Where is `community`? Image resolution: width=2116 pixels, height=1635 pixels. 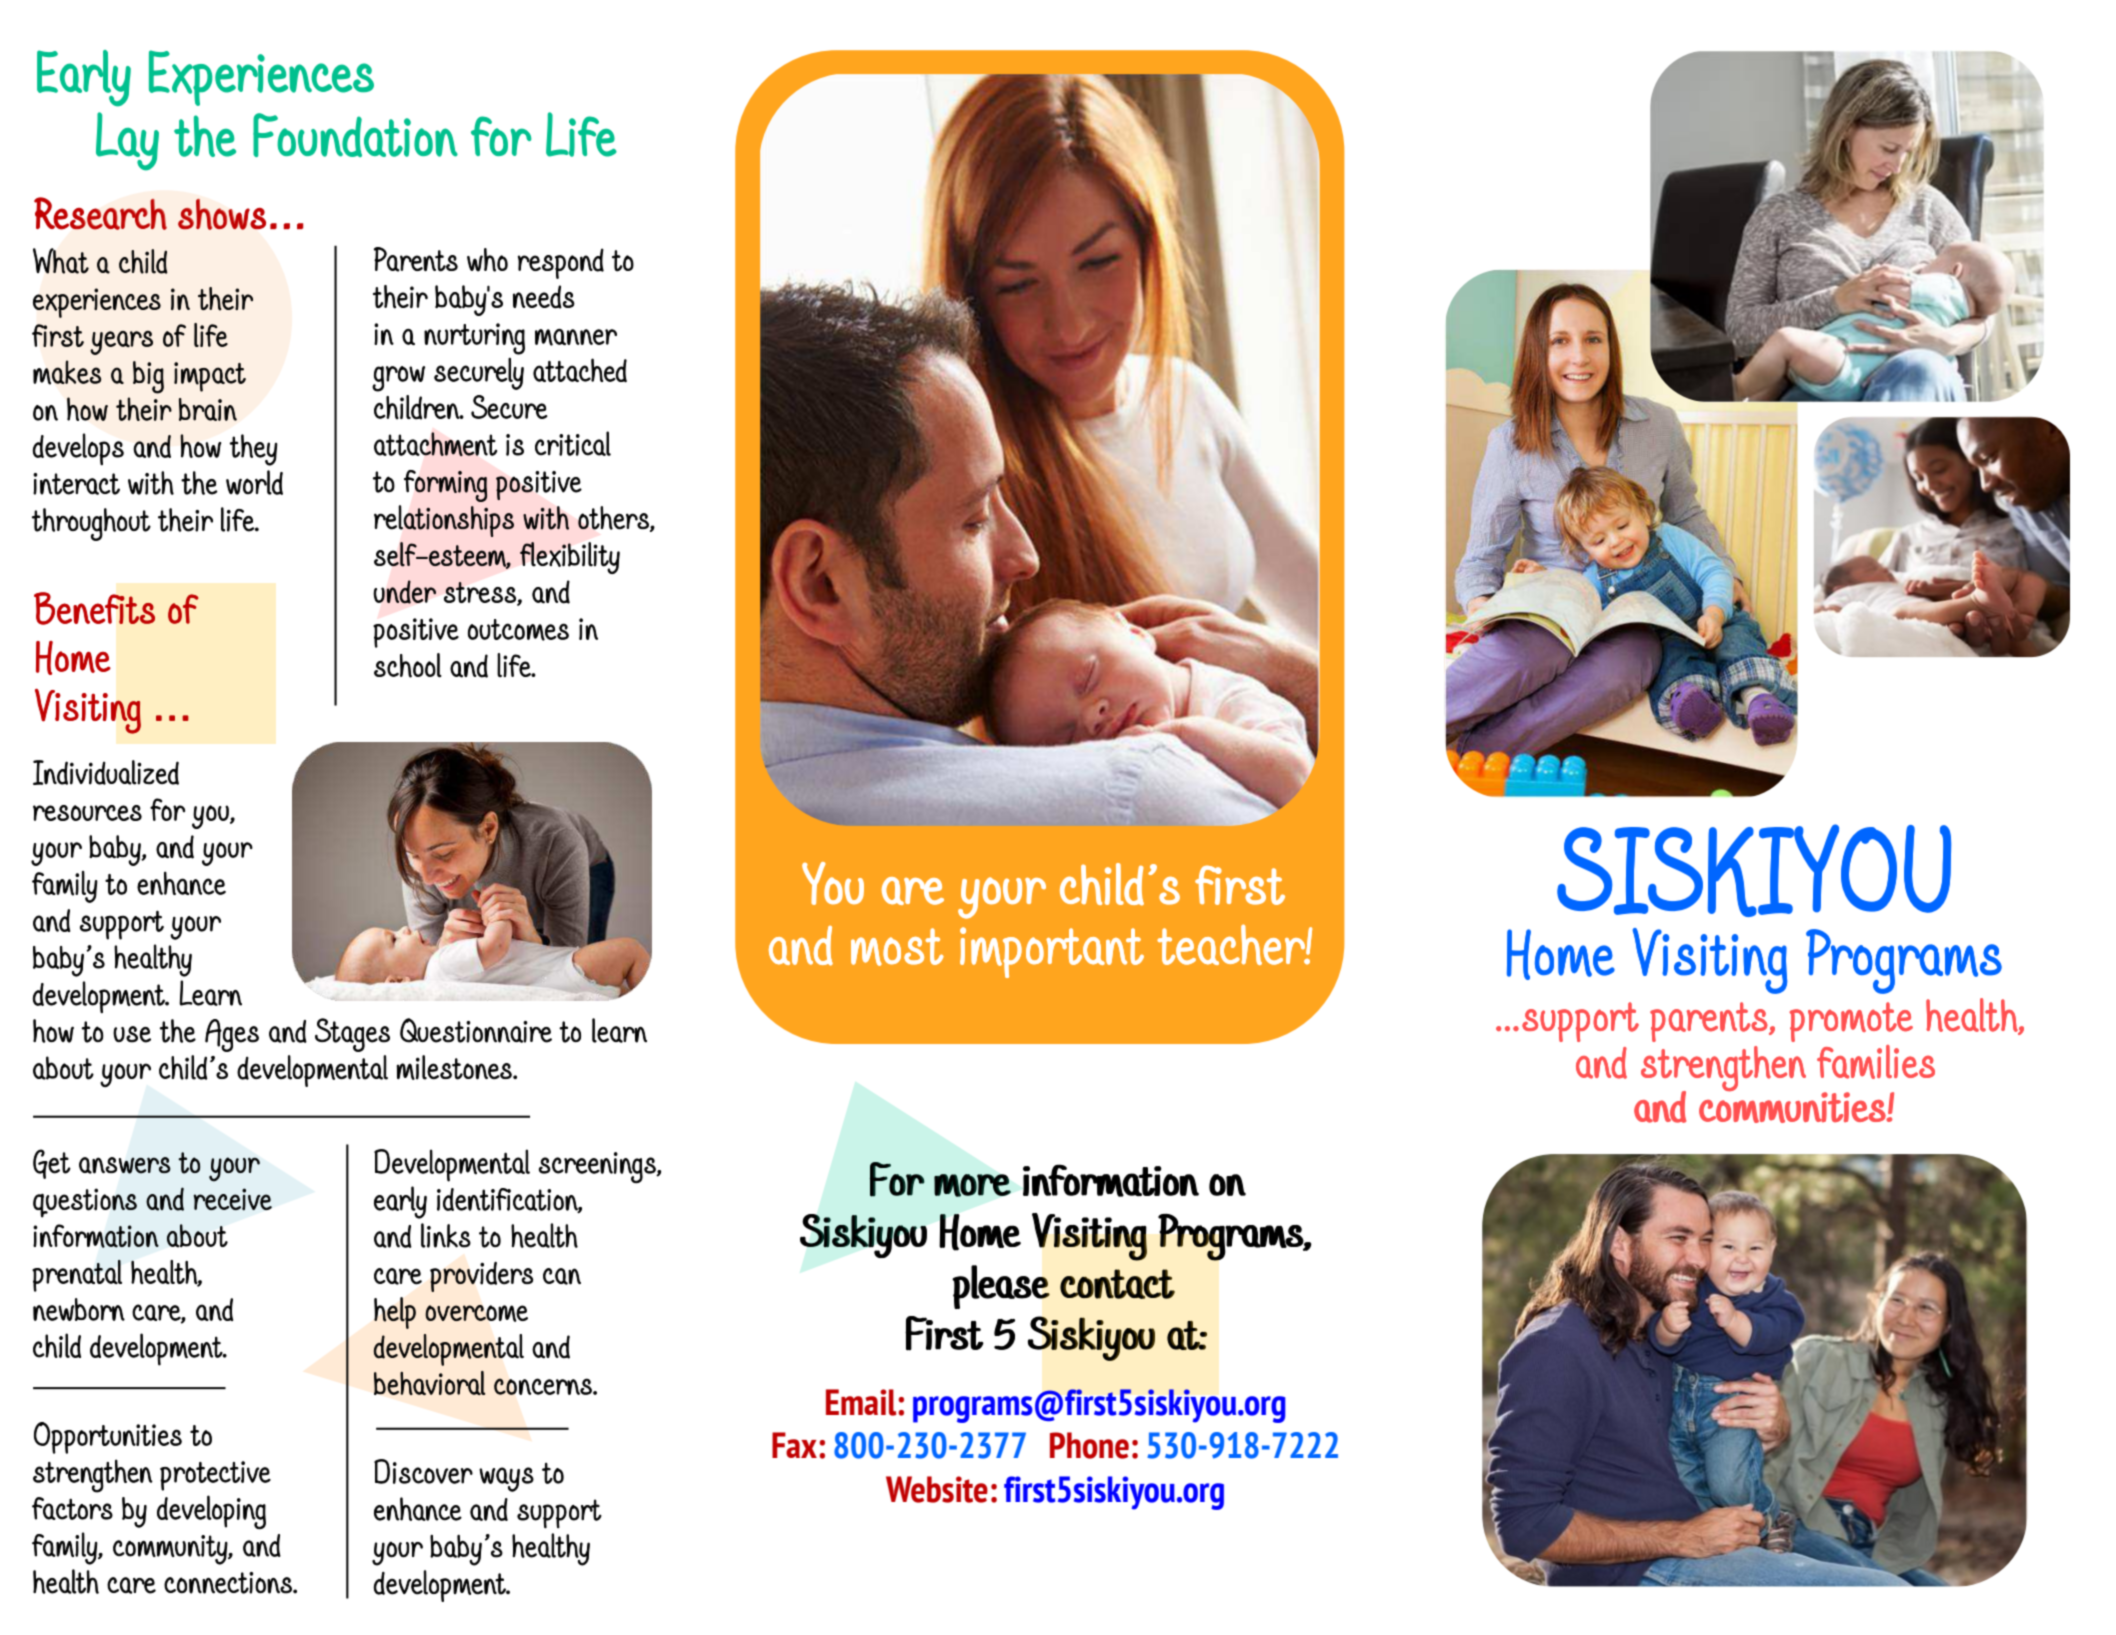 community is located at coordinates (171, 1550).
